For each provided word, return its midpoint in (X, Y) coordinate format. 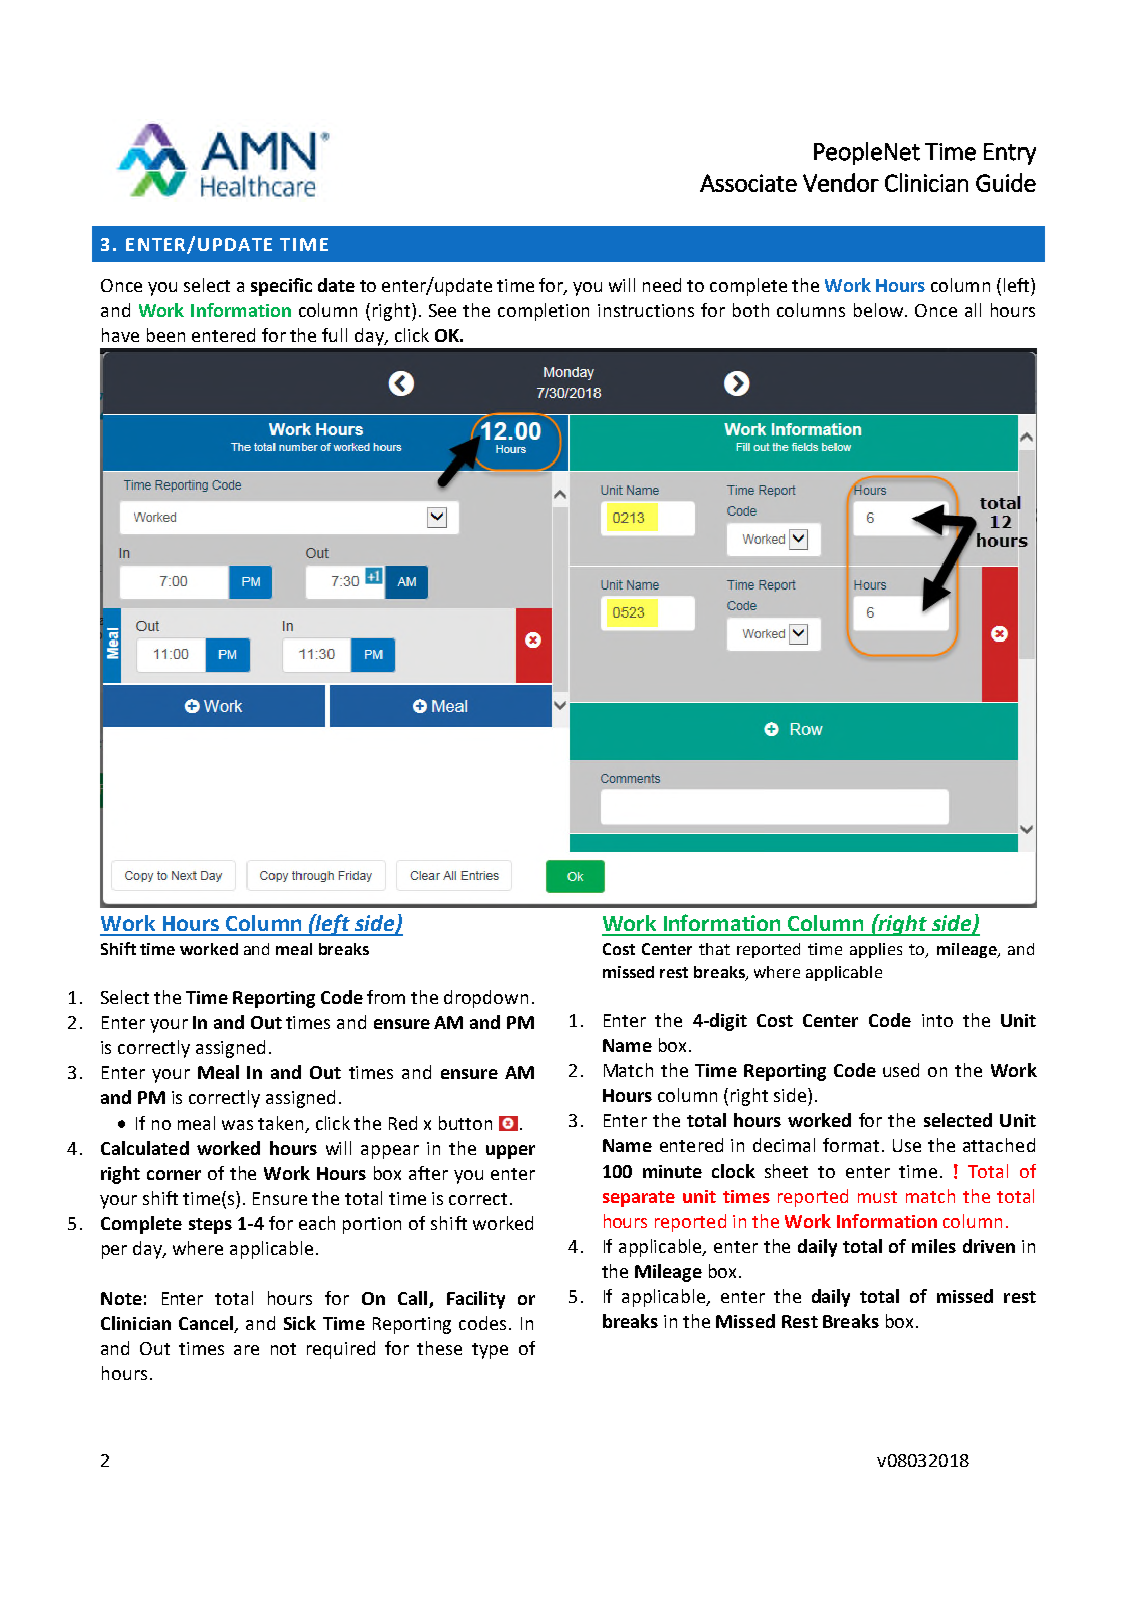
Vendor (841, 182)
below (880, 310)
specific (281, 287)
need (662, 285)
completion (543, 312)
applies (876, 950)
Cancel (206, 1323)
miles (934, 1246)
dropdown (486, 999)
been (166, 335)
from (386, 997)
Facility (476, 1300)
